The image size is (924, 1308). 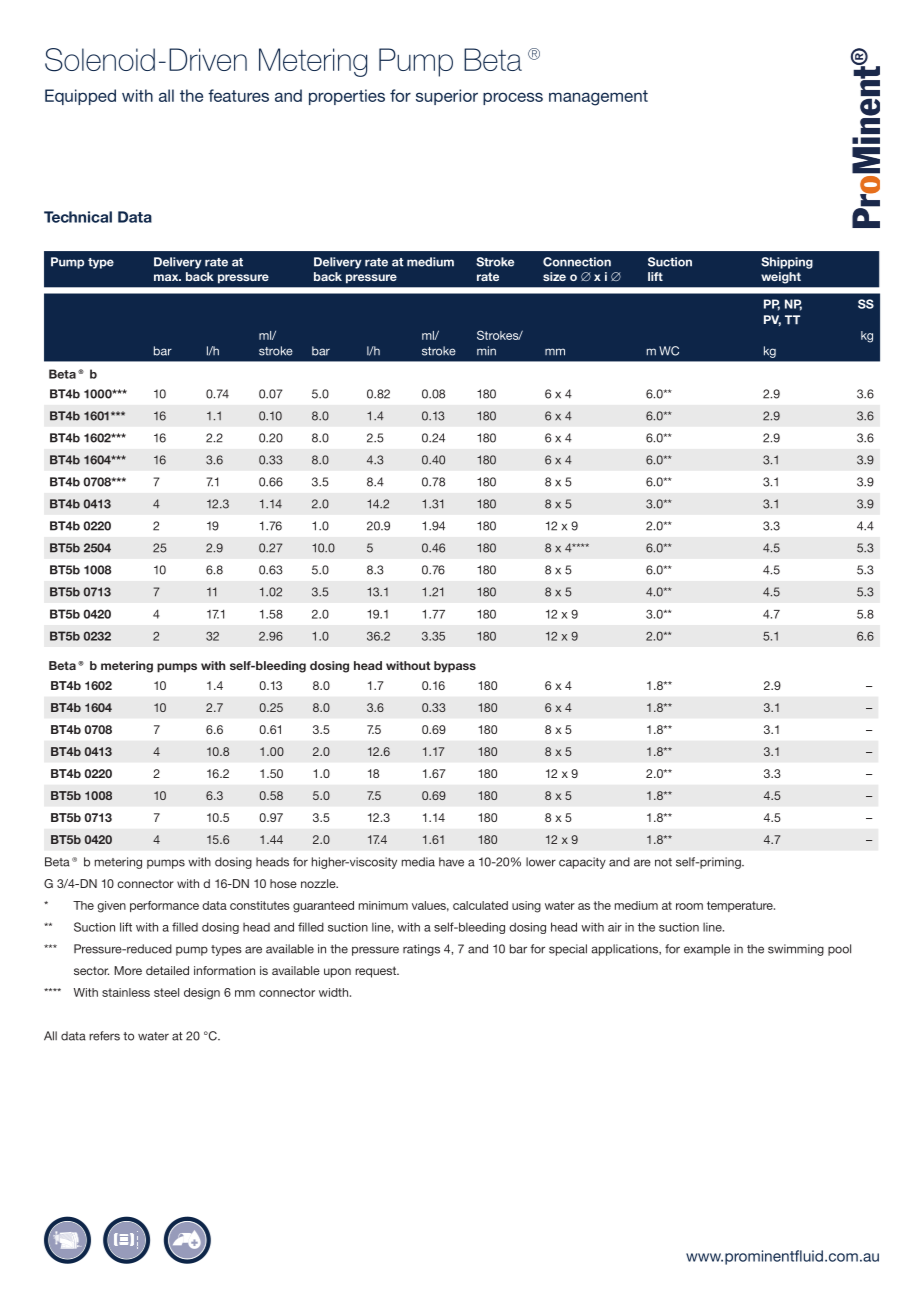 What do you see at coordinates (598, 98) in the screenshot?
I see `management` at bounding box center [598, 98].
